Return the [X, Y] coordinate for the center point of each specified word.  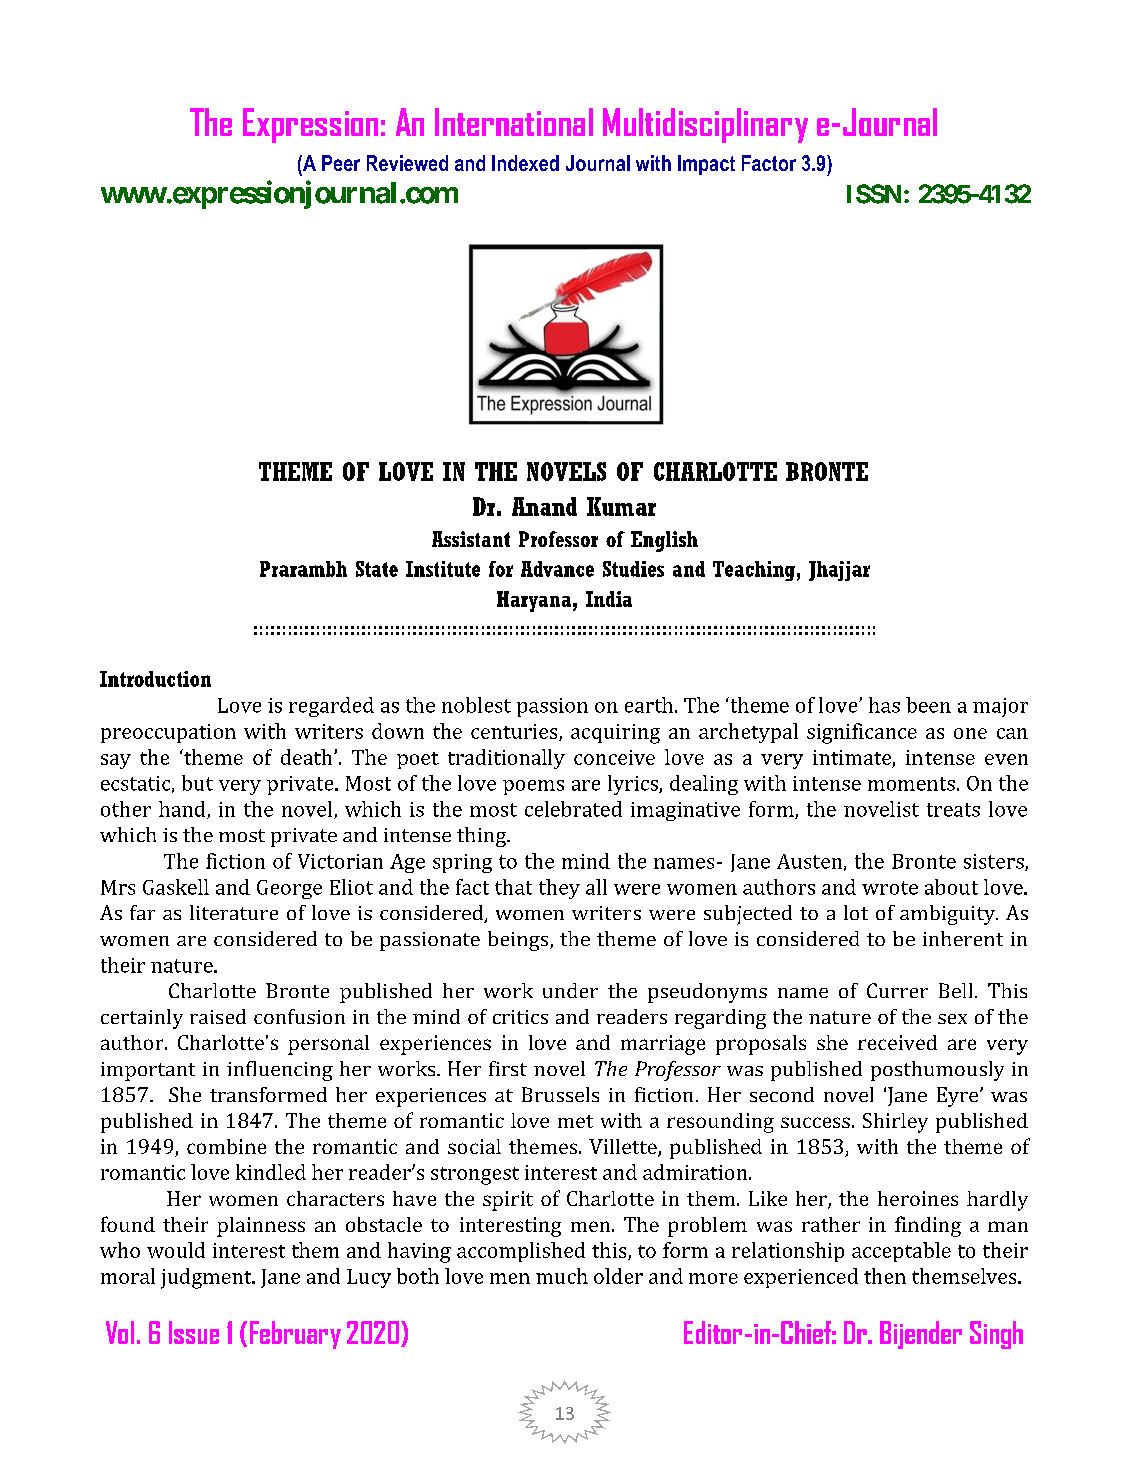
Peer [341, 163]
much [562, 1276]
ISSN [874, 194]
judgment [207, 1278]
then [885, 1276]
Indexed [525, 163]
